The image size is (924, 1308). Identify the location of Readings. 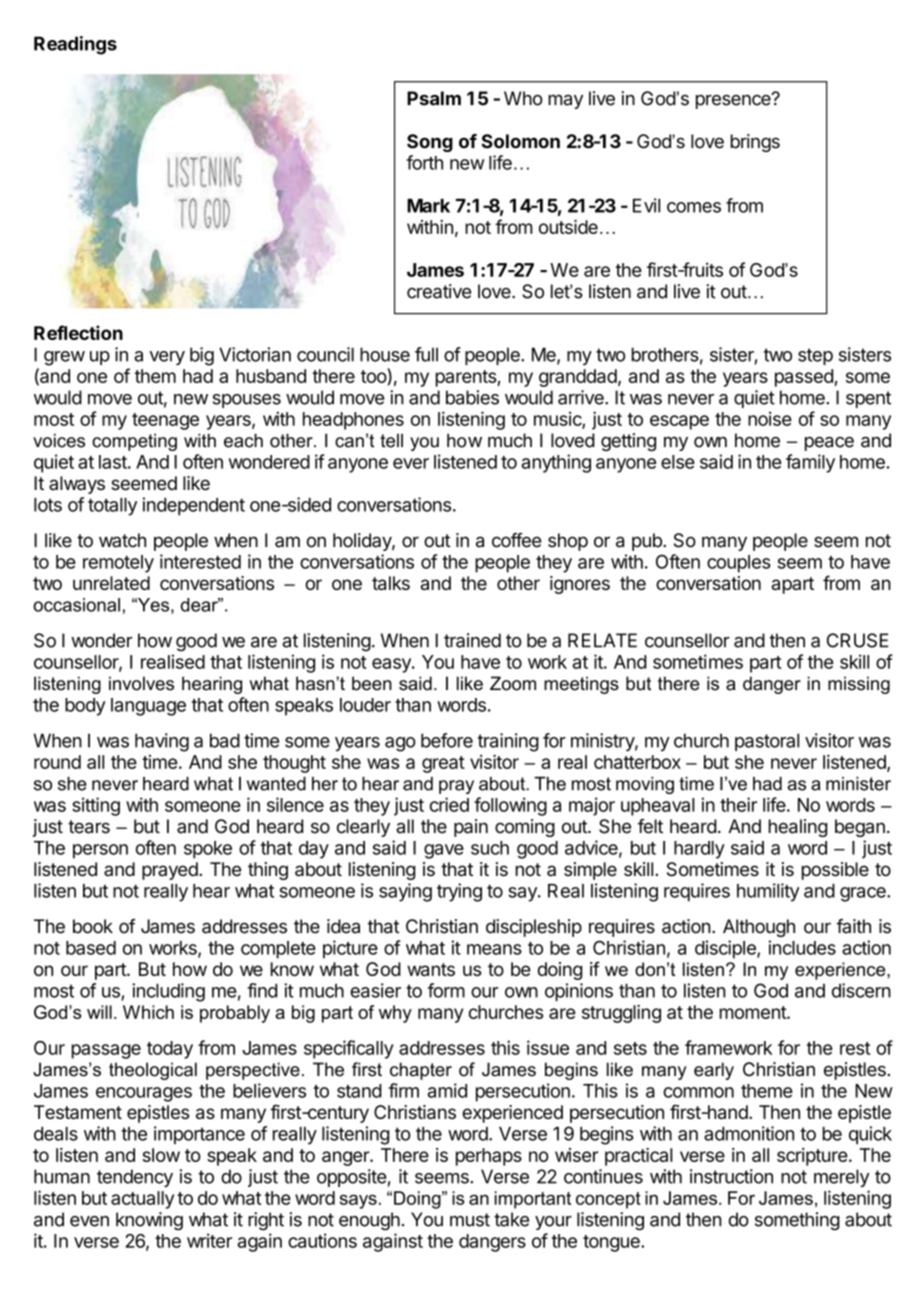
(75, 45).
